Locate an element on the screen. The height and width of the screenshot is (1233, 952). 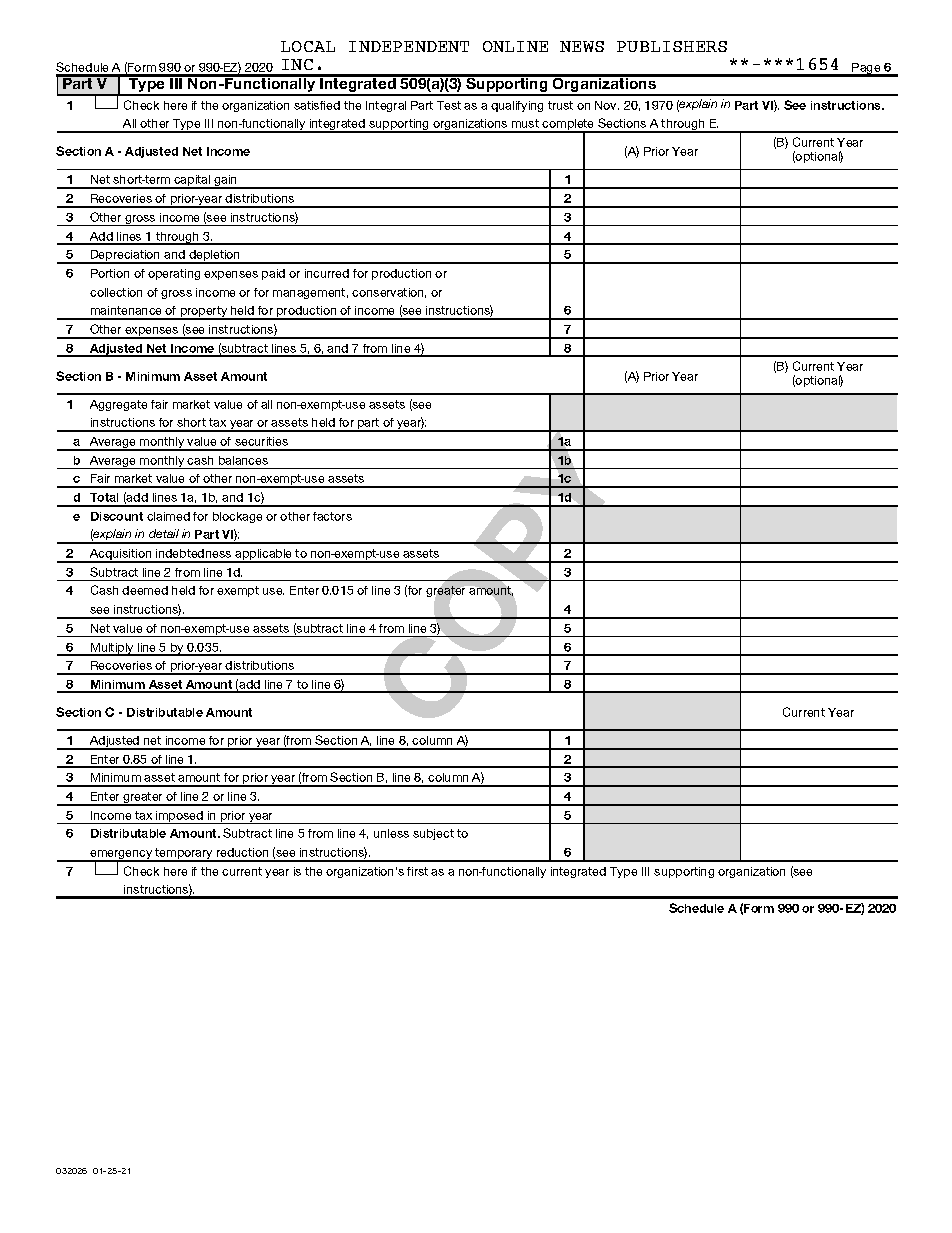
applicable is located at coordinates (264, 556).
